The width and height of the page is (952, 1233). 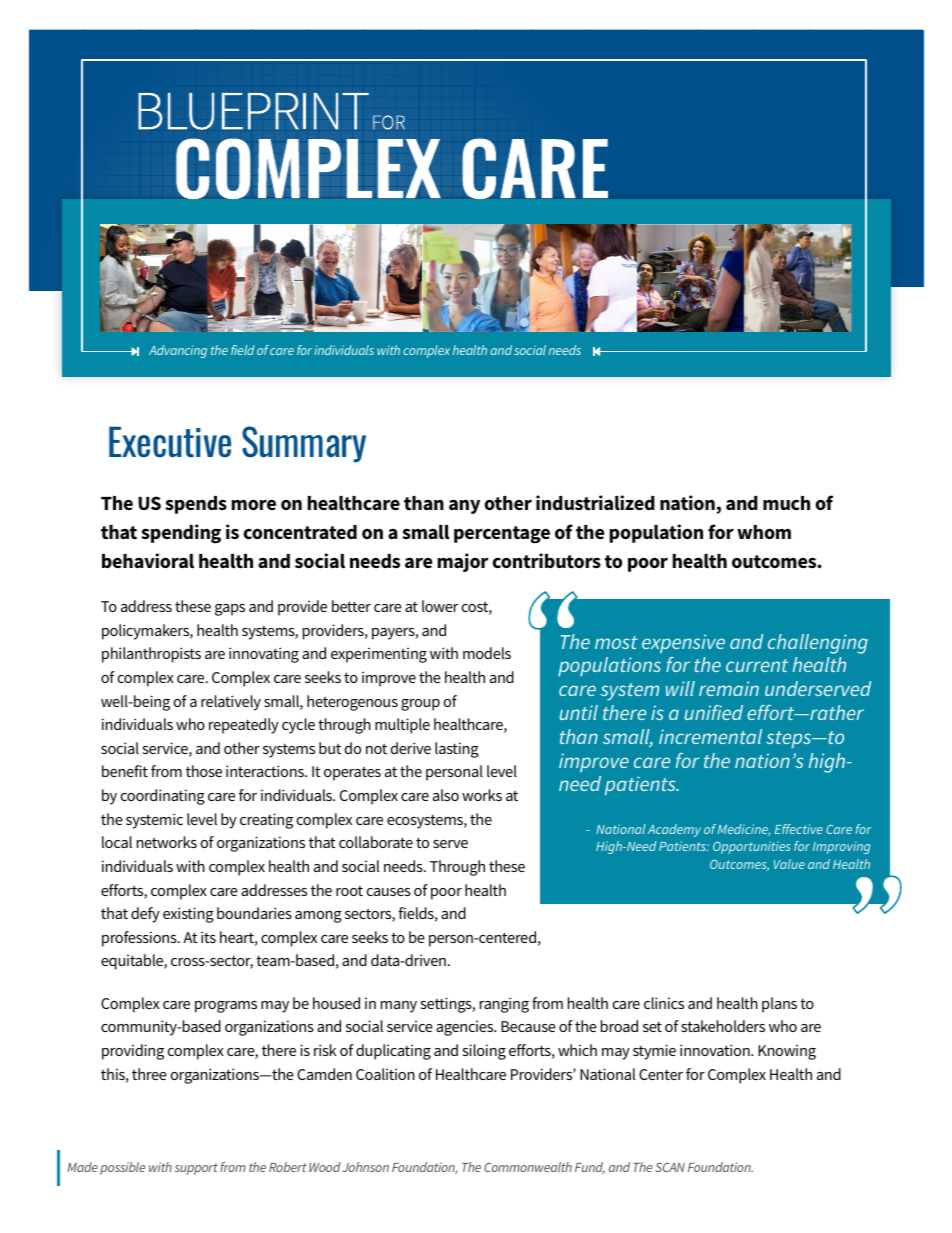 I want to click on ranging, so click(x=504, y=1005).
